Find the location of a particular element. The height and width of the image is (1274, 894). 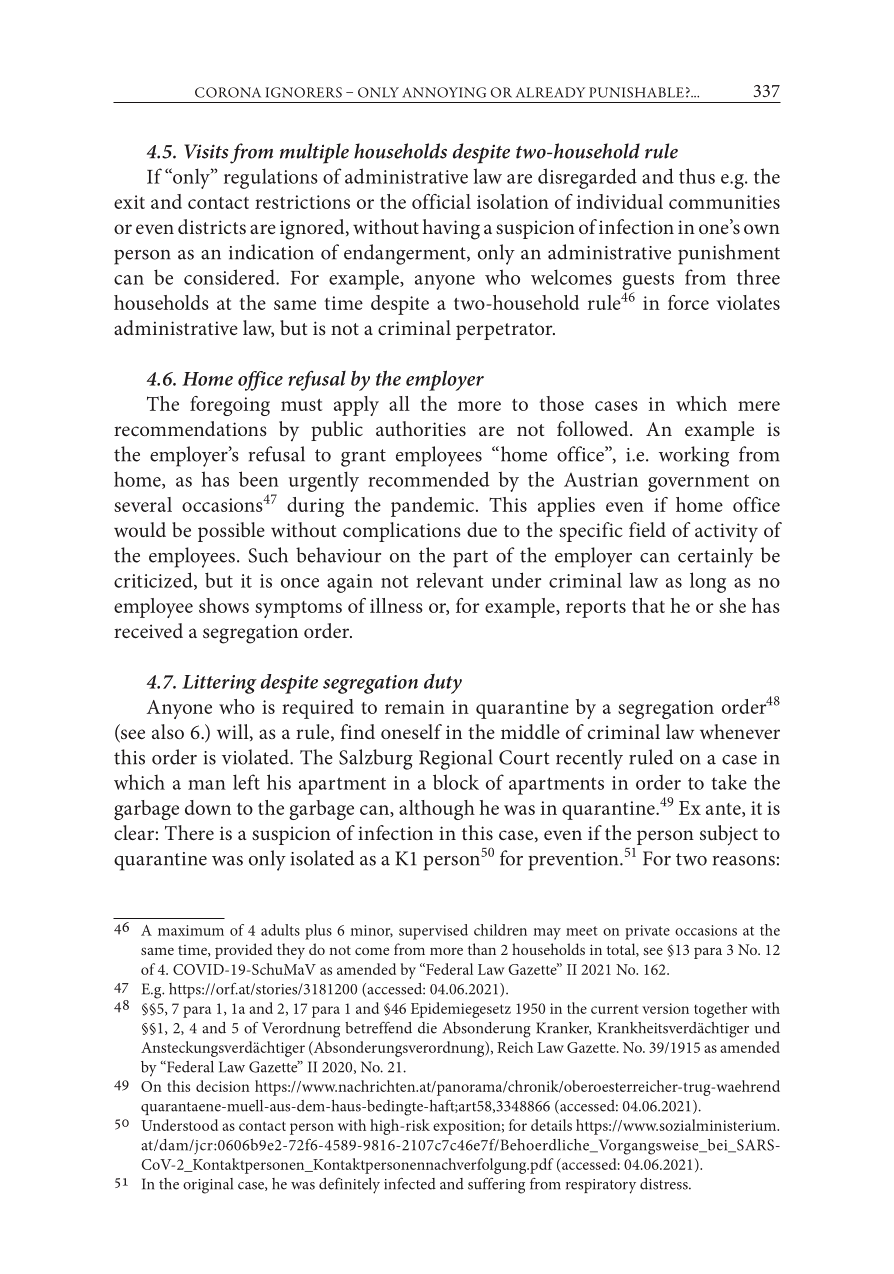

whenever is located at coordinates (740, 731).
